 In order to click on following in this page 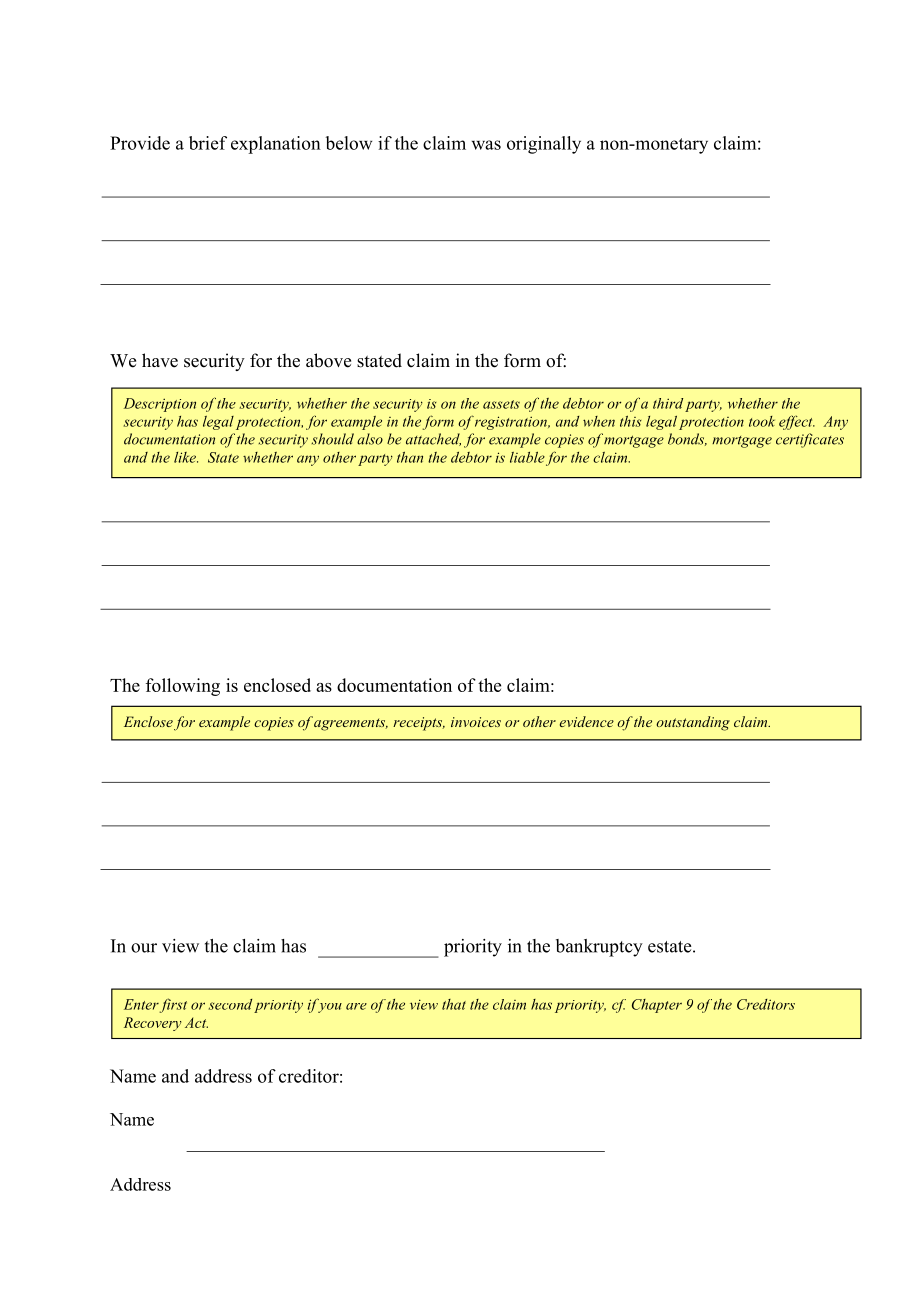, I will do `click(183, 687)`.
